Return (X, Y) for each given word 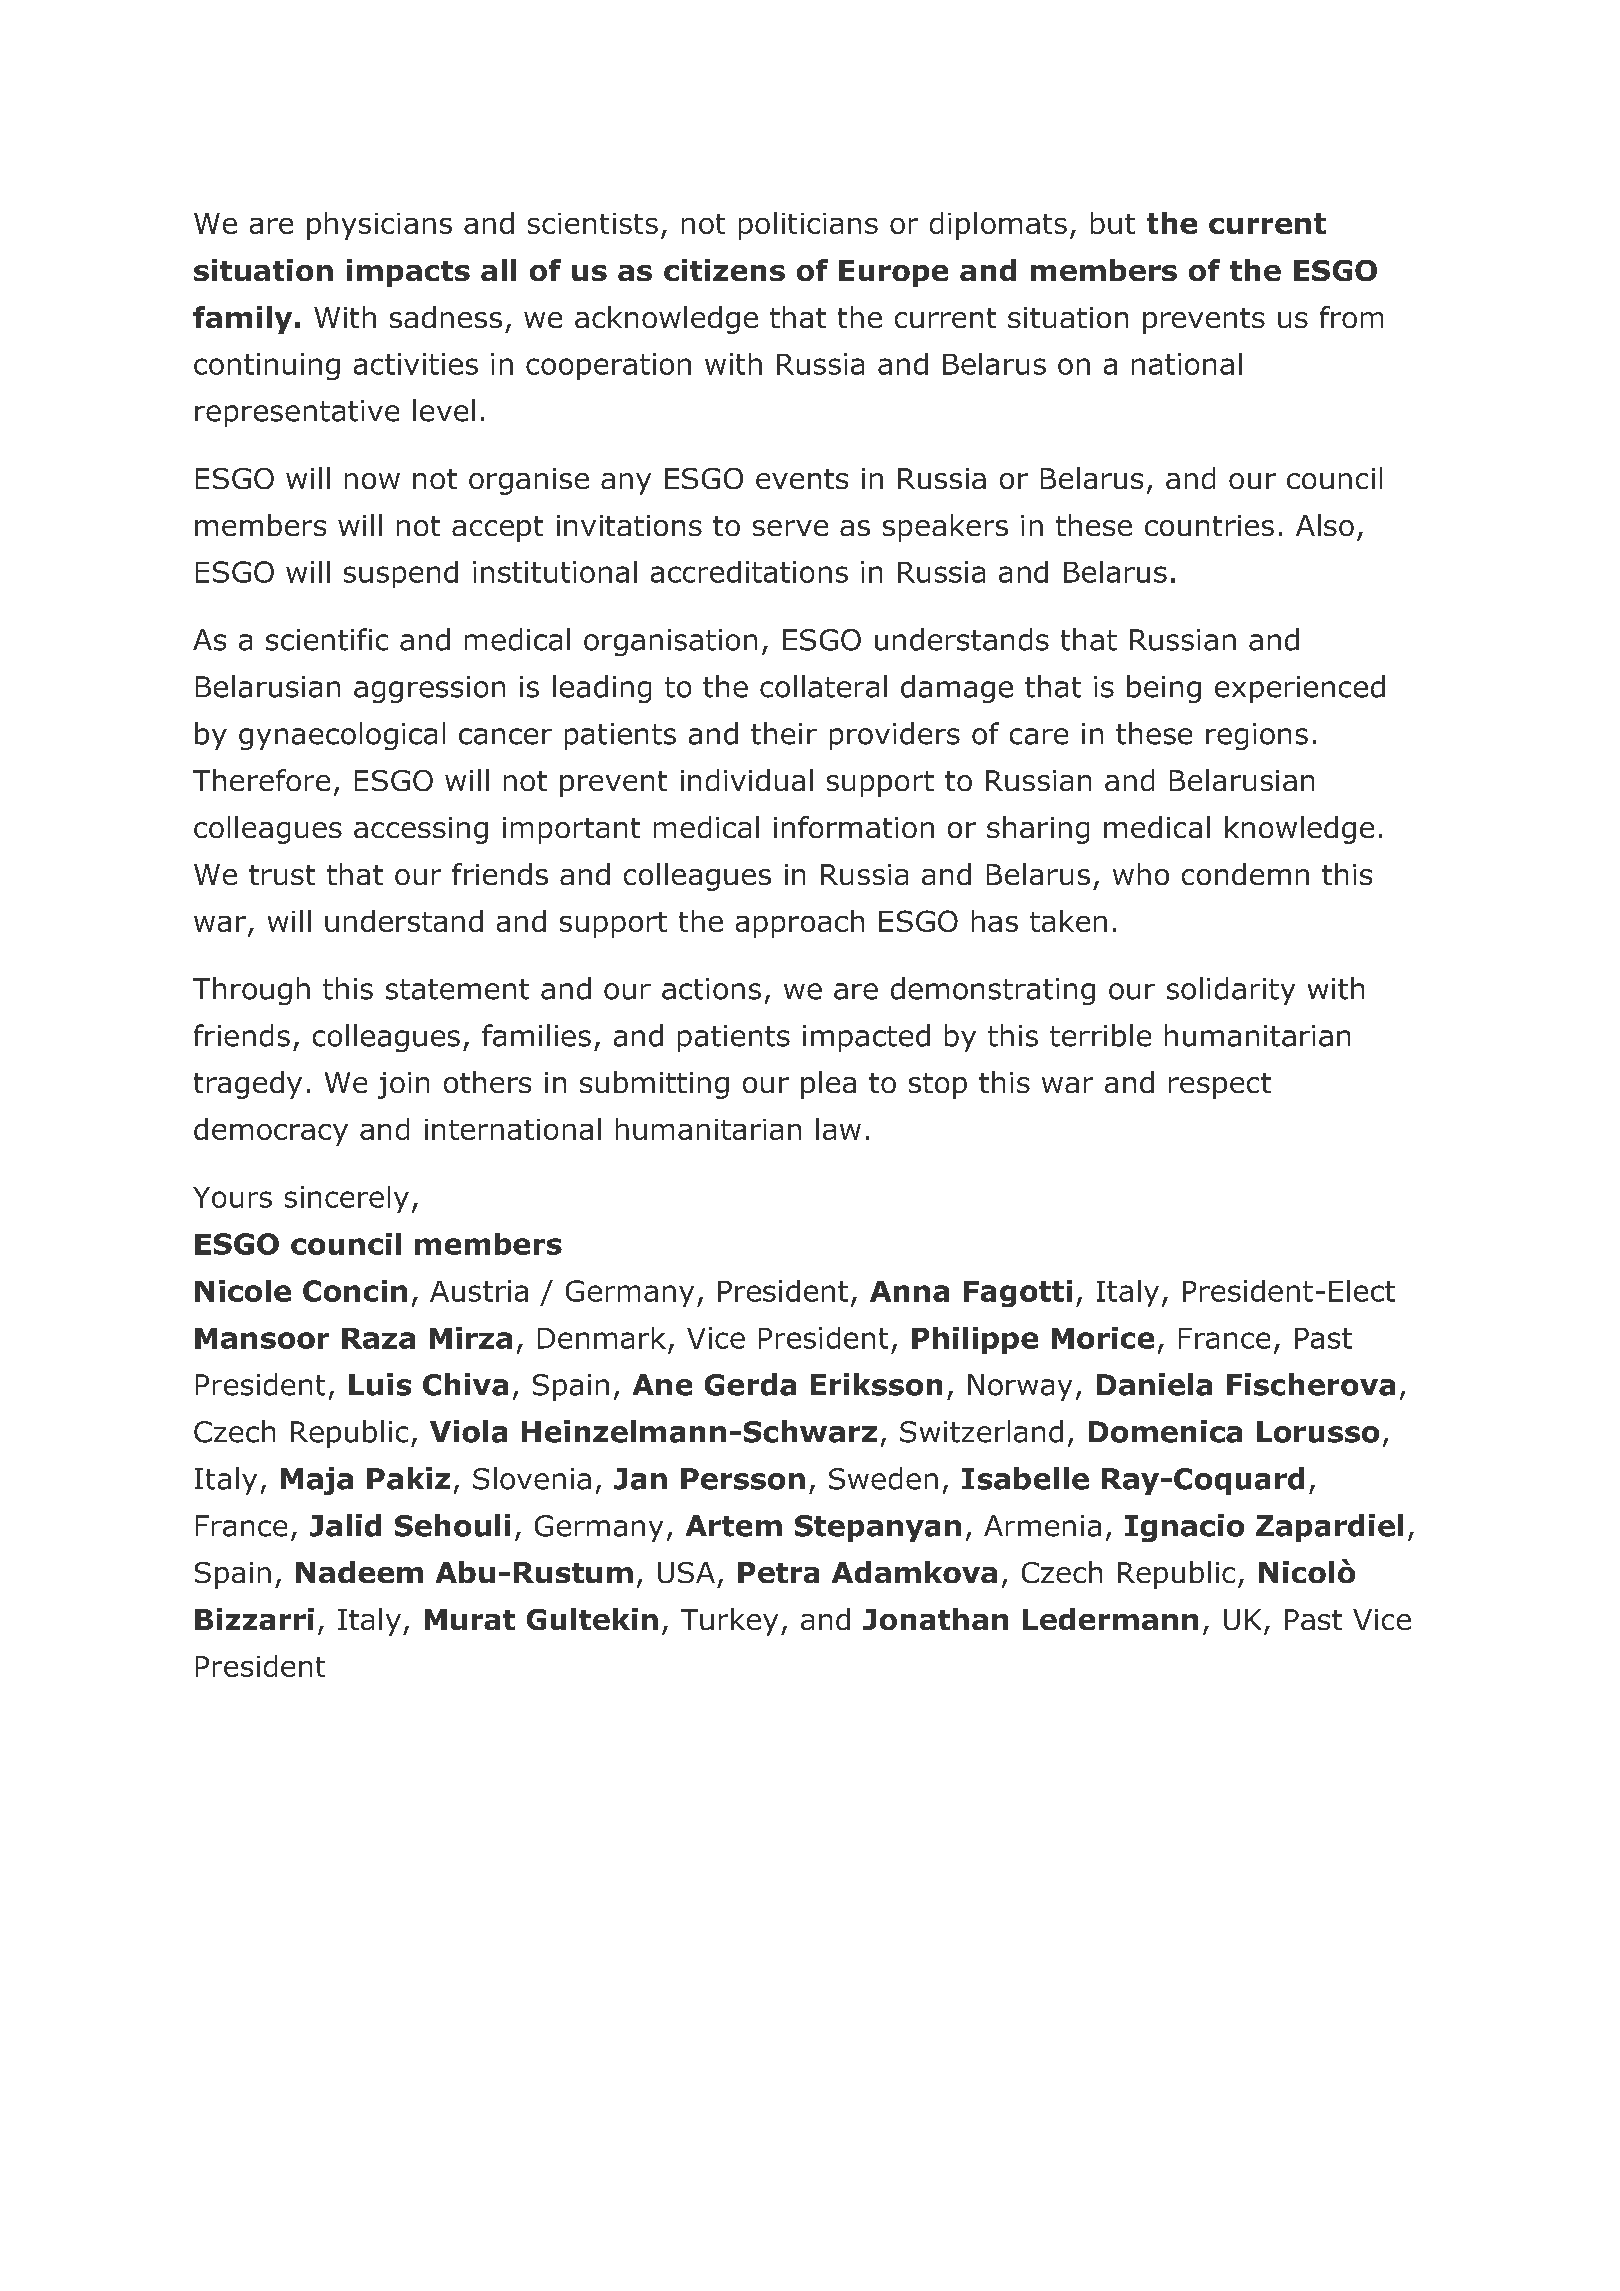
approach (800, 924)
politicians (808, 226)
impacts (408, 273)
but (1113, 223)
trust (282, 875)
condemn (1245, 874)
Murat (470, 1619)
